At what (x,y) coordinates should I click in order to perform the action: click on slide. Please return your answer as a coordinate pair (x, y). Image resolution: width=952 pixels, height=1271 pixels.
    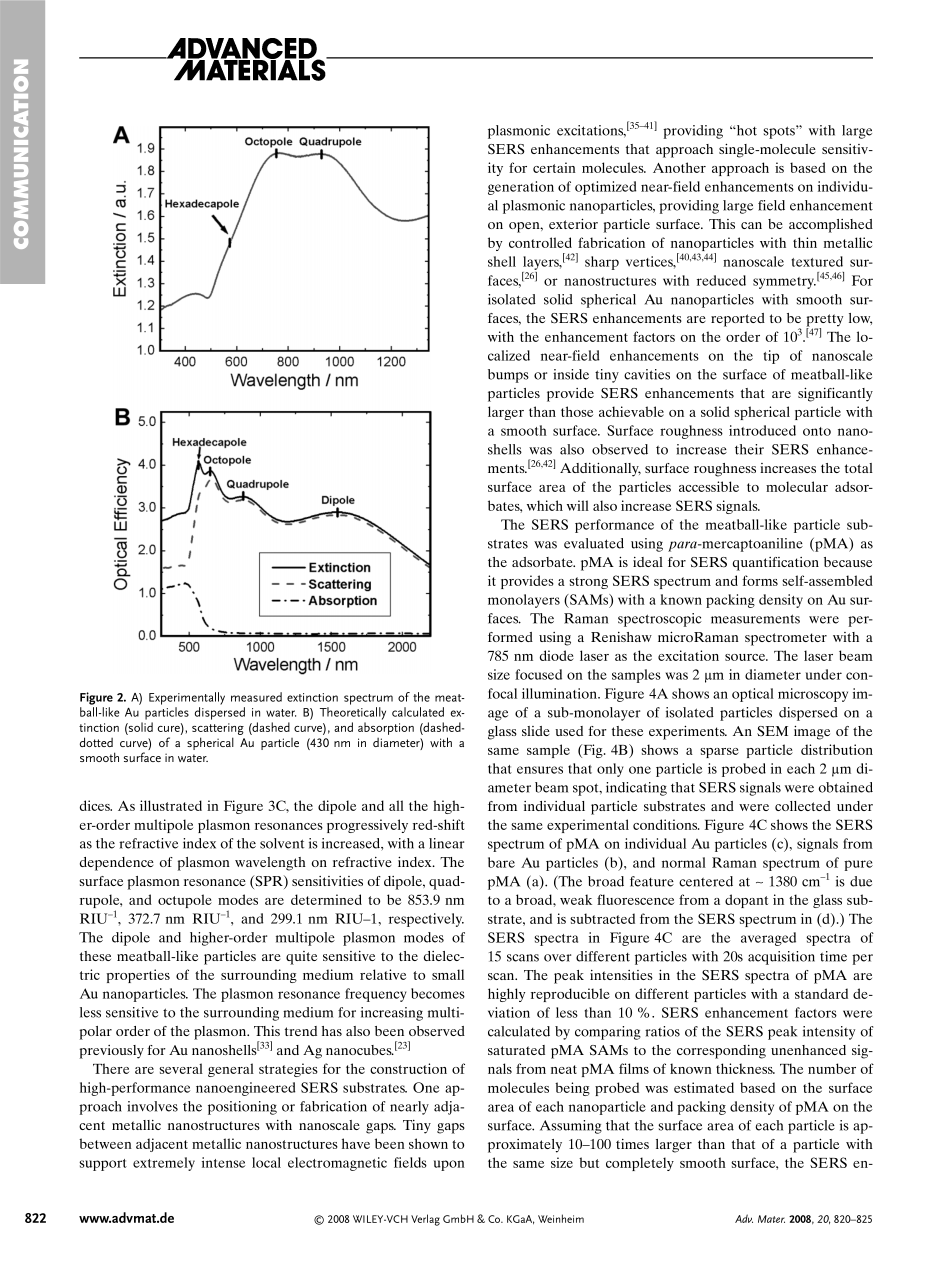
    Looking at the image, I should click on (536, 731).
